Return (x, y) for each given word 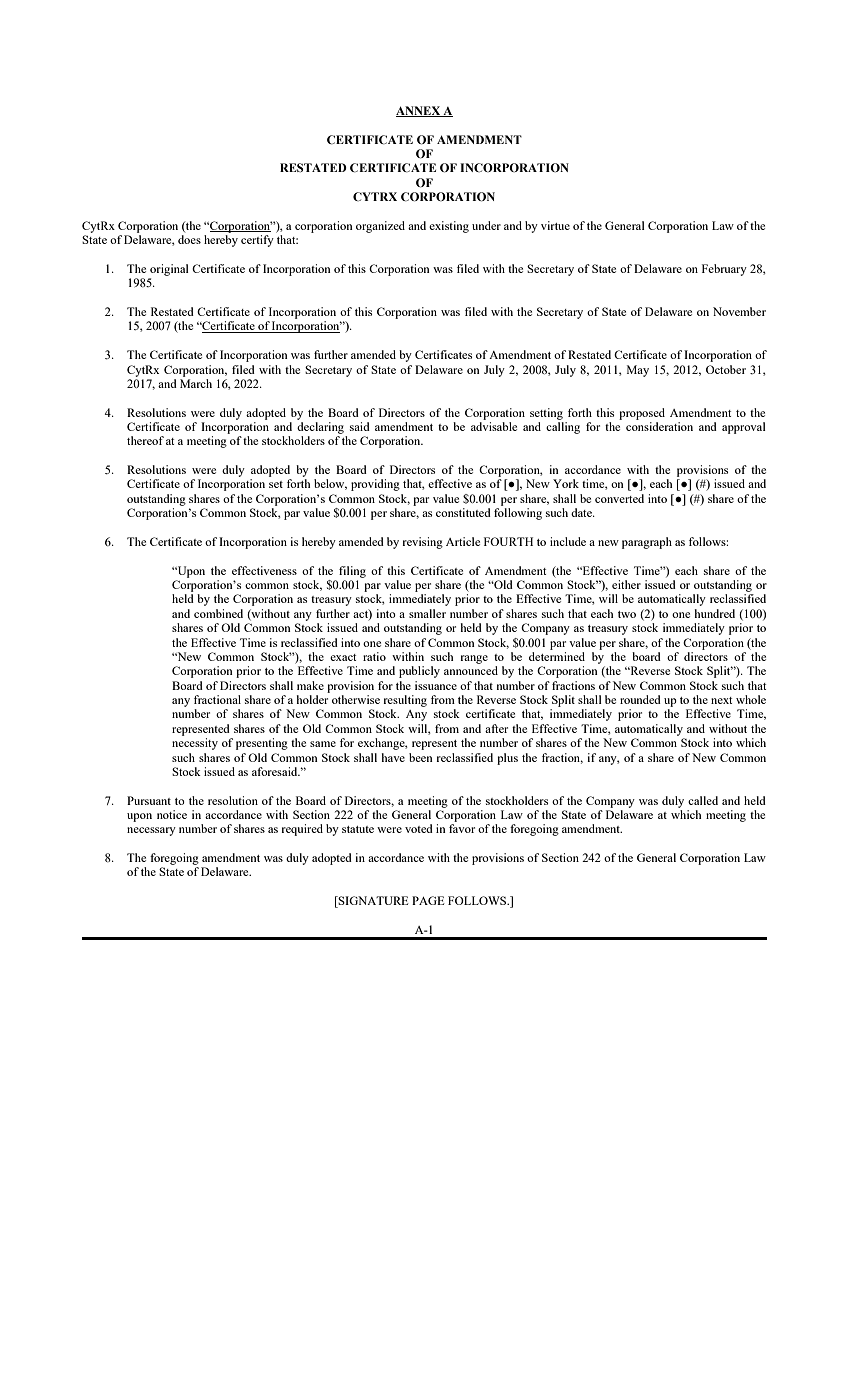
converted (619, 498)
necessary (151, 831)
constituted (463, 512)
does (189, 239)
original (169, 270)
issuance (436, 685)
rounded (640, 699)
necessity (195, 744)
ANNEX (419, 111)
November (739, 311)
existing (449, 227)
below (330, 484)
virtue (555, 225)
